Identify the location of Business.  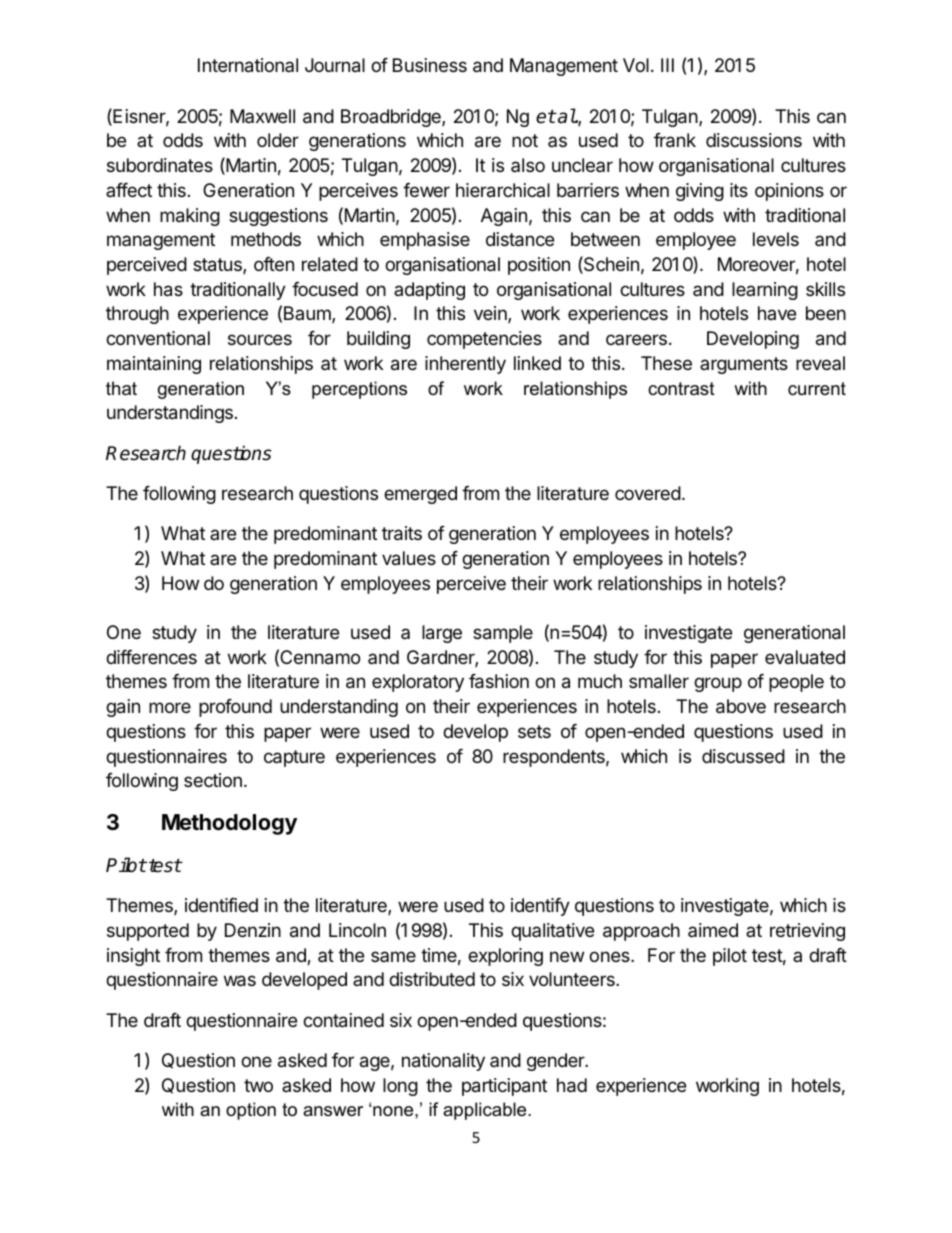
(430, 65).
